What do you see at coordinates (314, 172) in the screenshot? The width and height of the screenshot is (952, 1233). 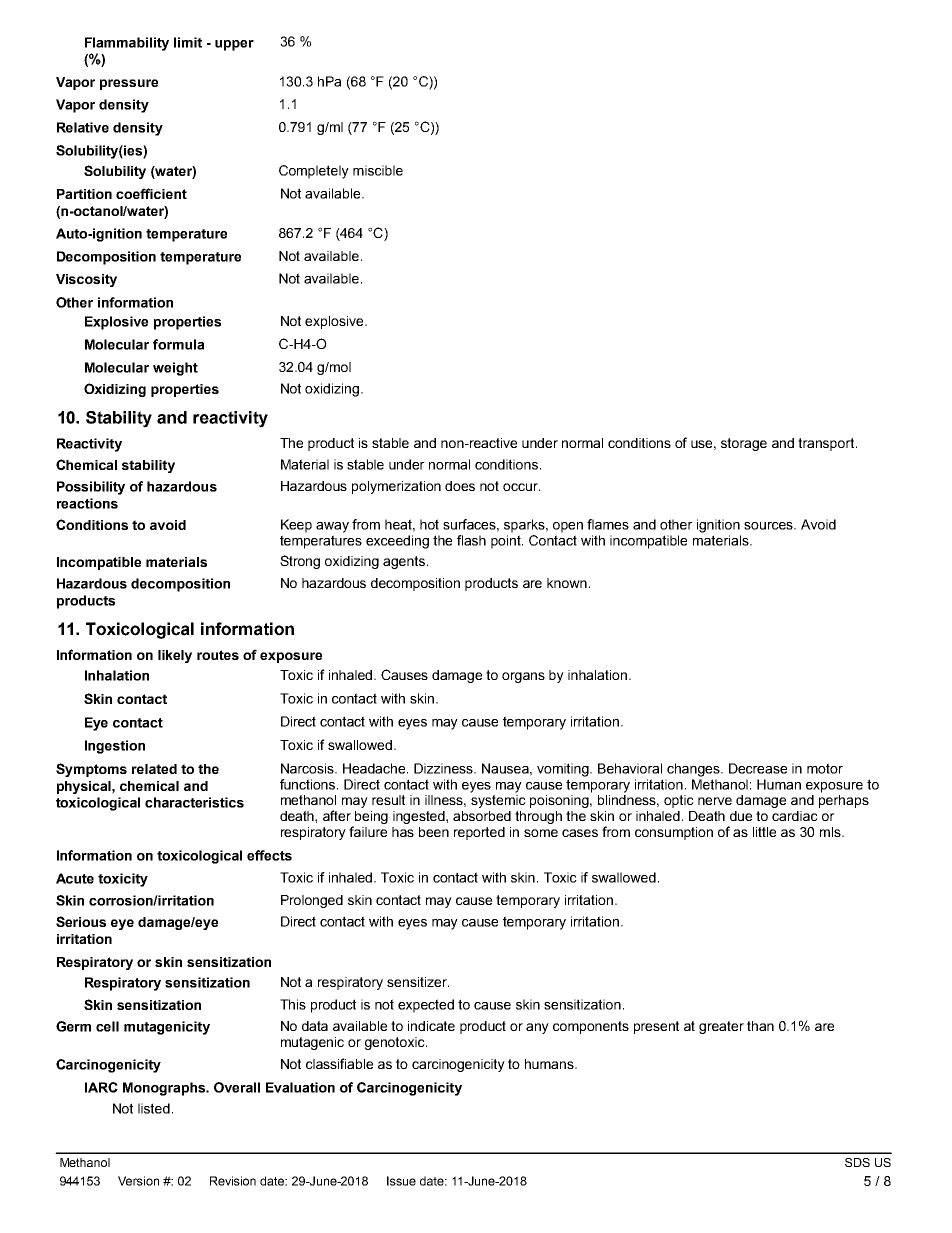 I see `Completely` at bounding box center [314, 172].
